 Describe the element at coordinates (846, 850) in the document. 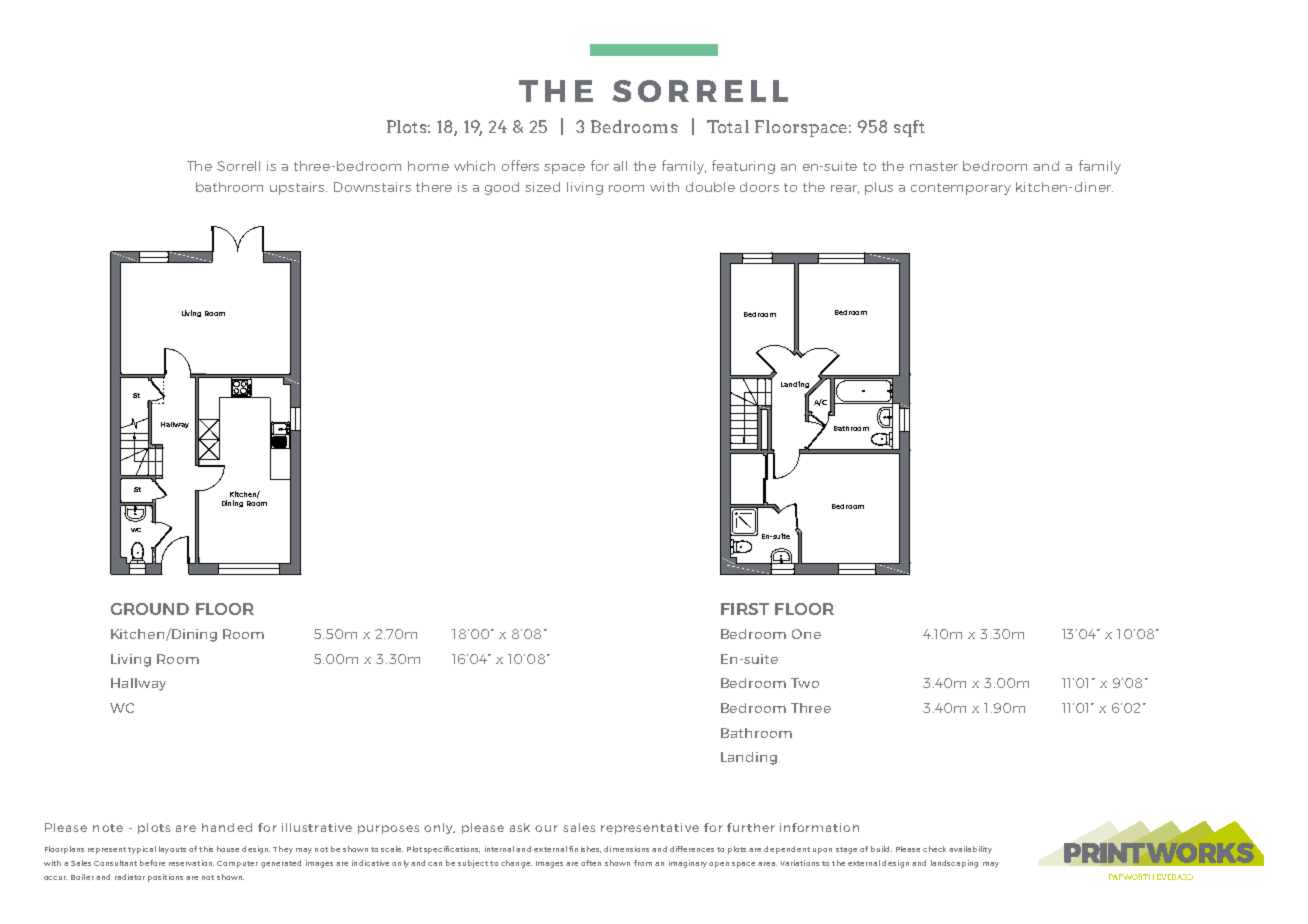

I see `stage` at that location.
